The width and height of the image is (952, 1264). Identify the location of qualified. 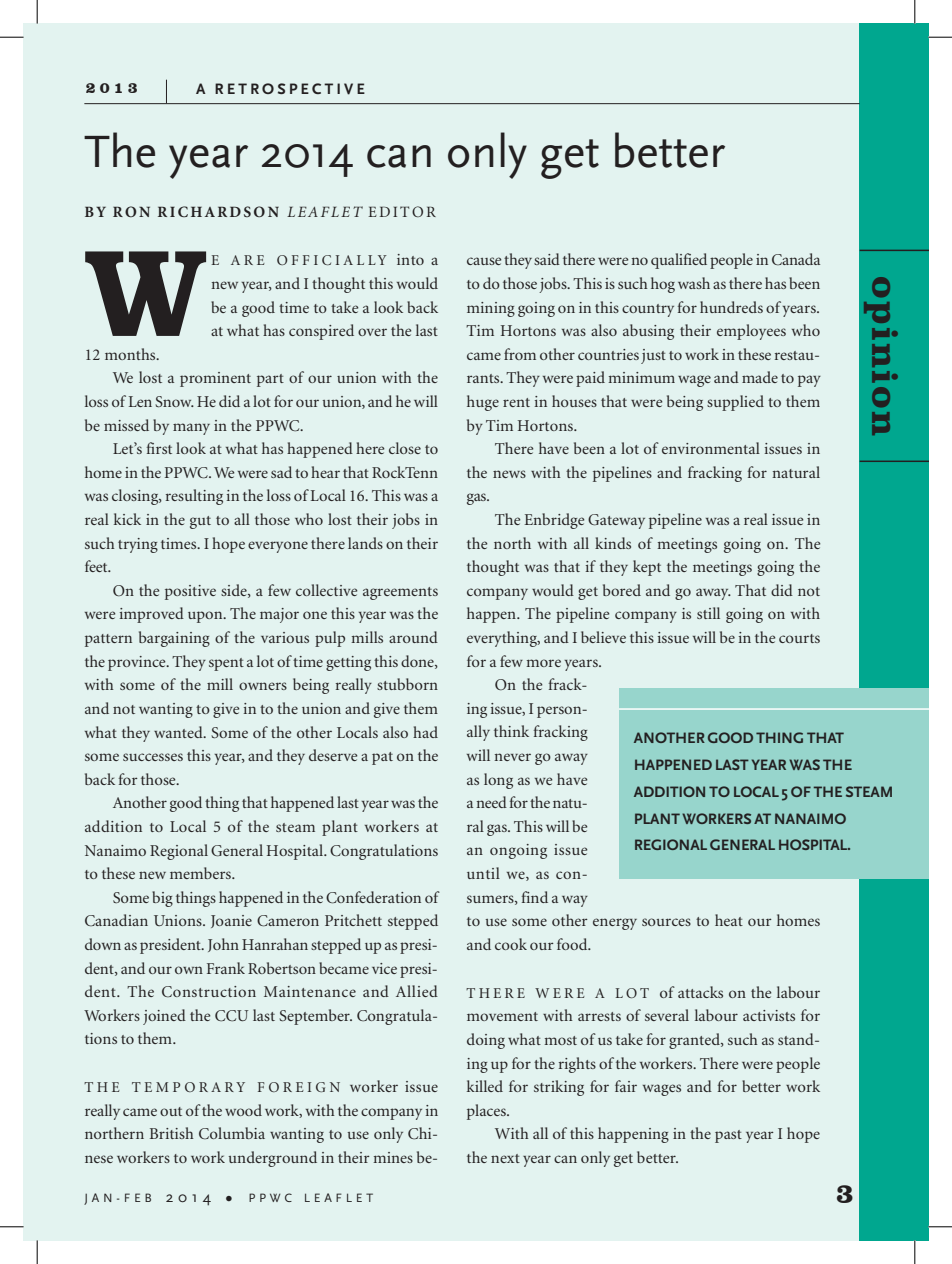
(679, 261).
